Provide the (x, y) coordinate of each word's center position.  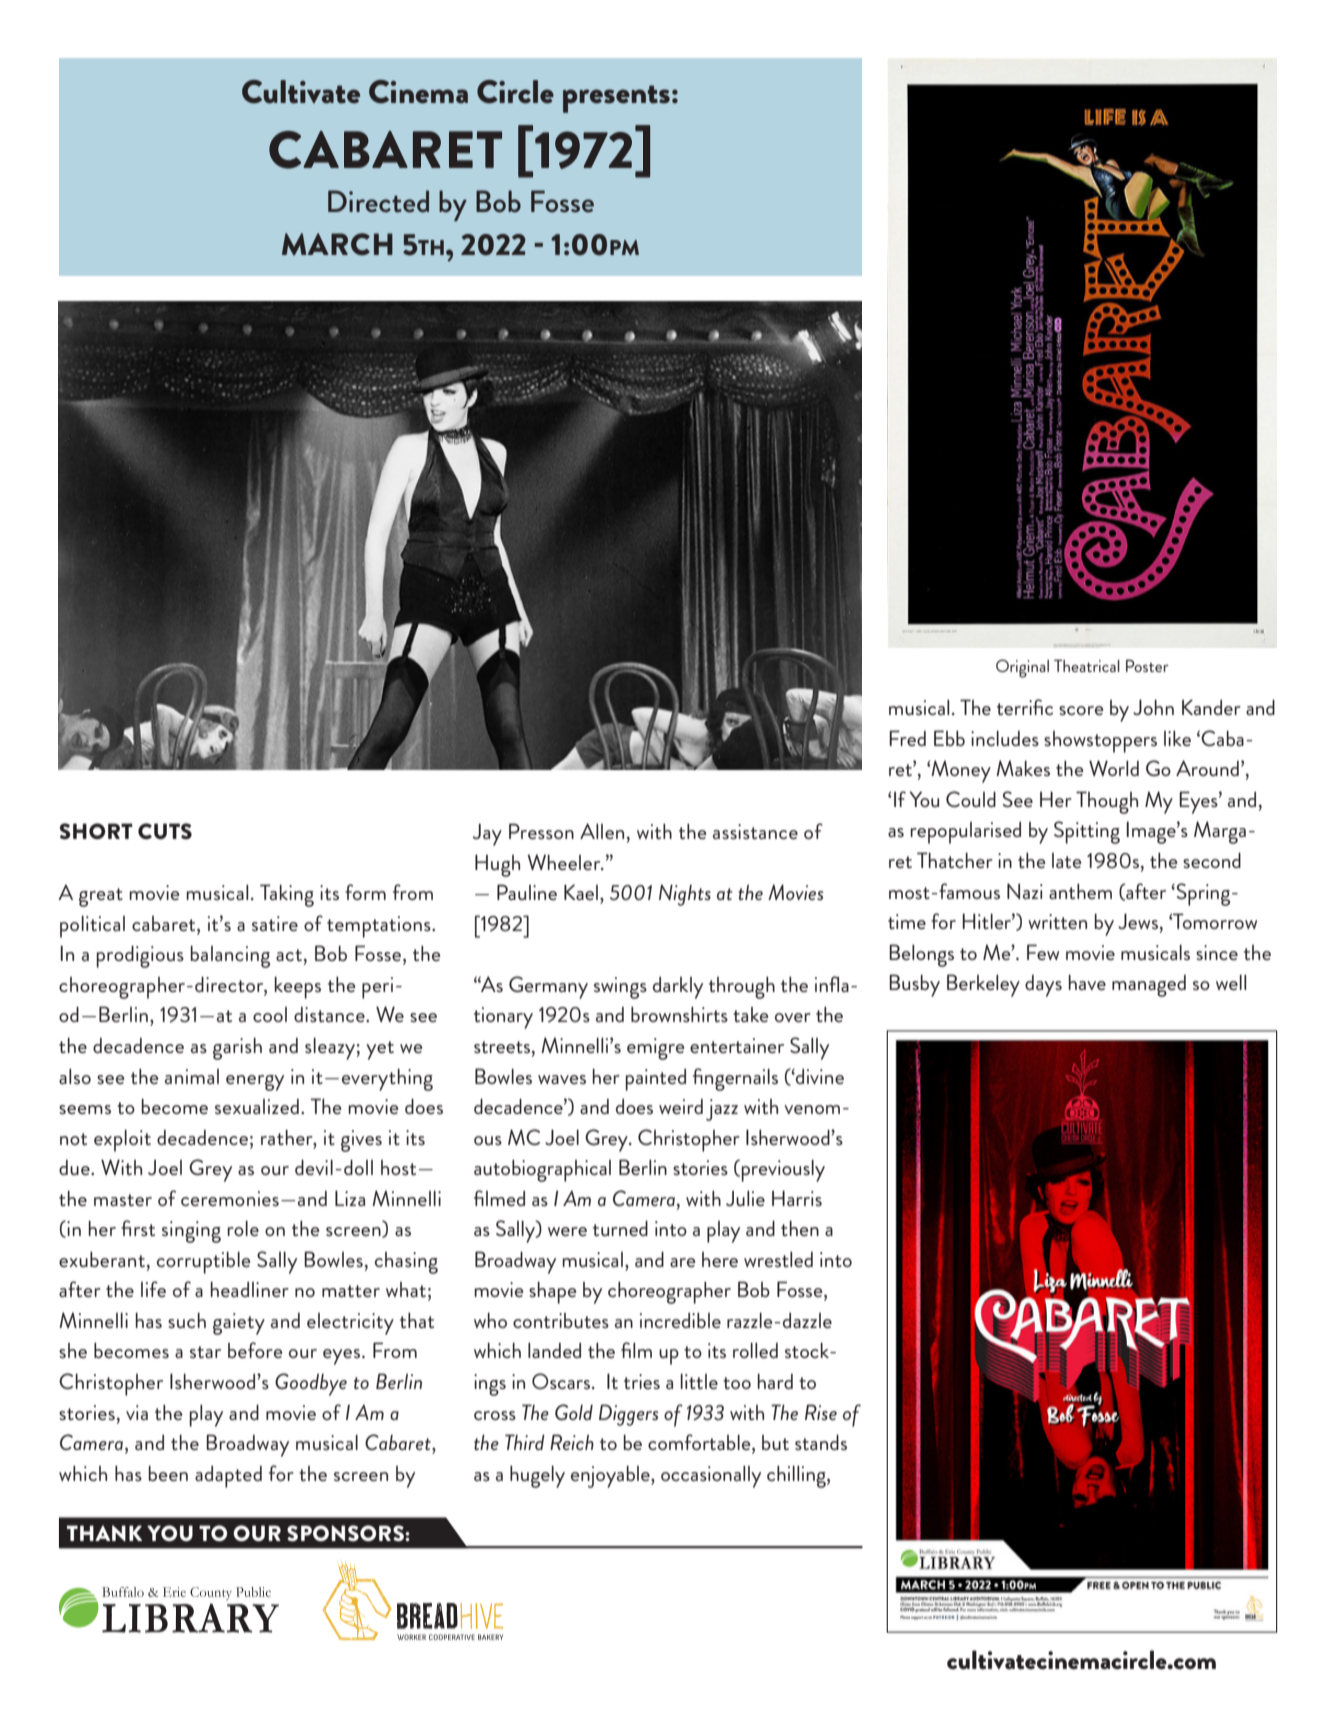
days (1043, 986)
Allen (602, 831)
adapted (228, 1477)
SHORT (96, 831)
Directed (378, 201)
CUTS (165, 831)
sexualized (257, 1106)
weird (681, 1106)
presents (616, 99)
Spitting (1087, 832)
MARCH (337, 244)
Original (1022, 668)
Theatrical (1087, 665)
